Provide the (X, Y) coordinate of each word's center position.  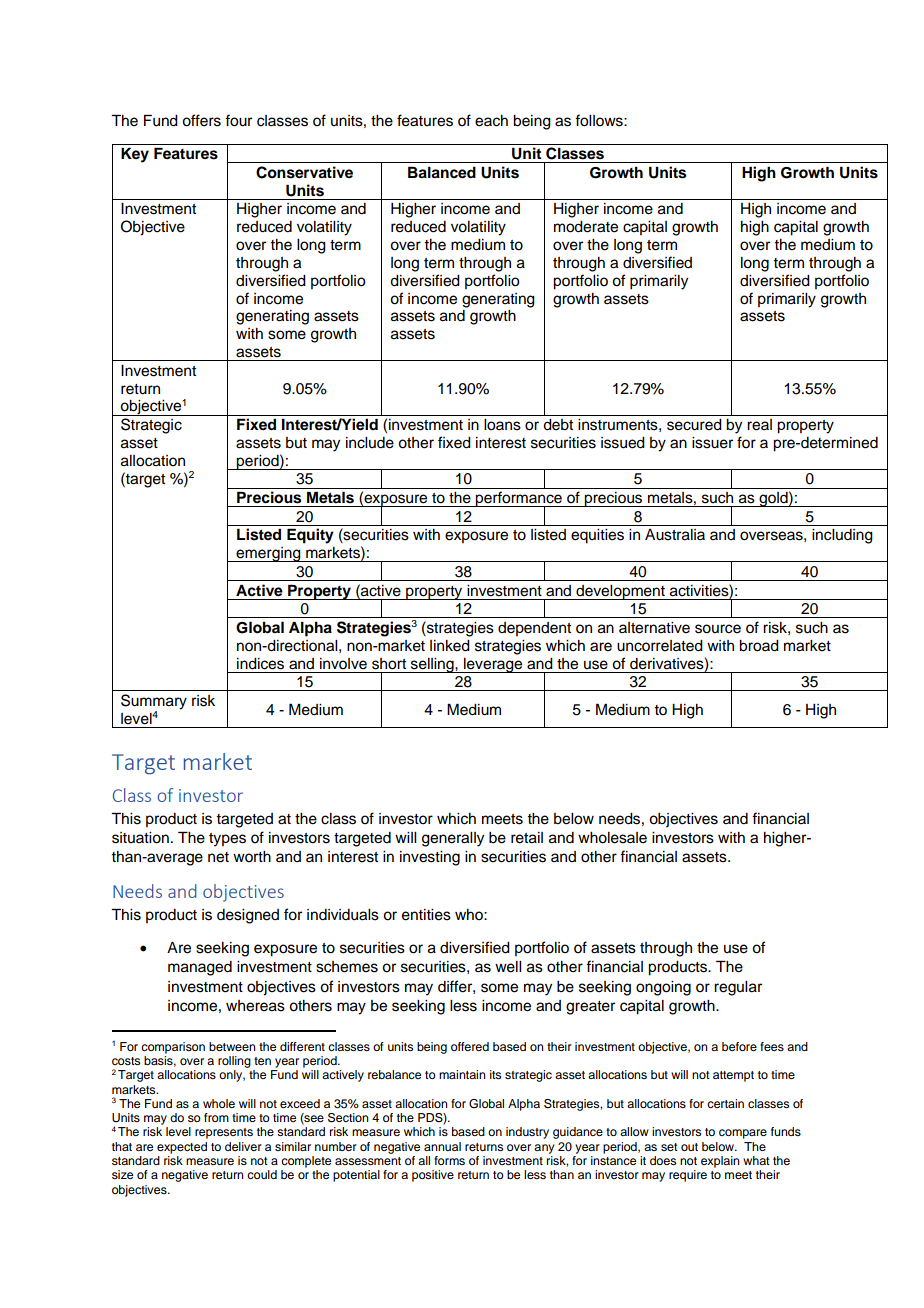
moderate (586, 227)
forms (449, 1160)
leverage (493, 665)
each (491, 121)
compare (743, 1134)
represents (224, 1133)
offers (201, 120)
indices (260, 664)
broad (759, 646)
